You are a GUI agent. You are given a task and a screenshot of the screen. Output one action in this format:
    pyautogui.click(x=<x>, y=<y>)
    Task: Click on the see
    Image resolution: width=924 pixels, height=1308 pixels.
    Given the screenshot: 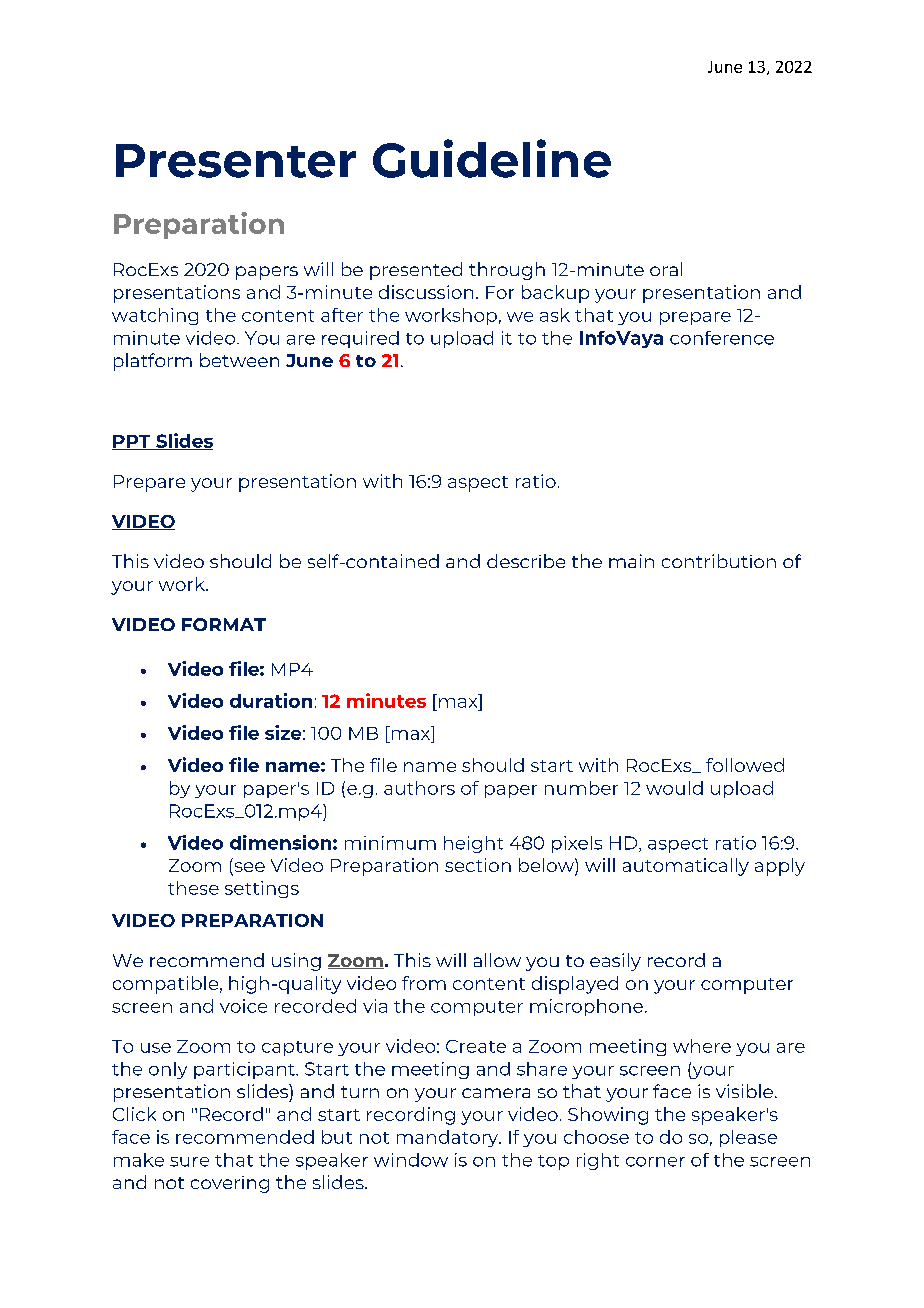 What is the action you would take?
    pyautogui.click(x=248, y=868)
